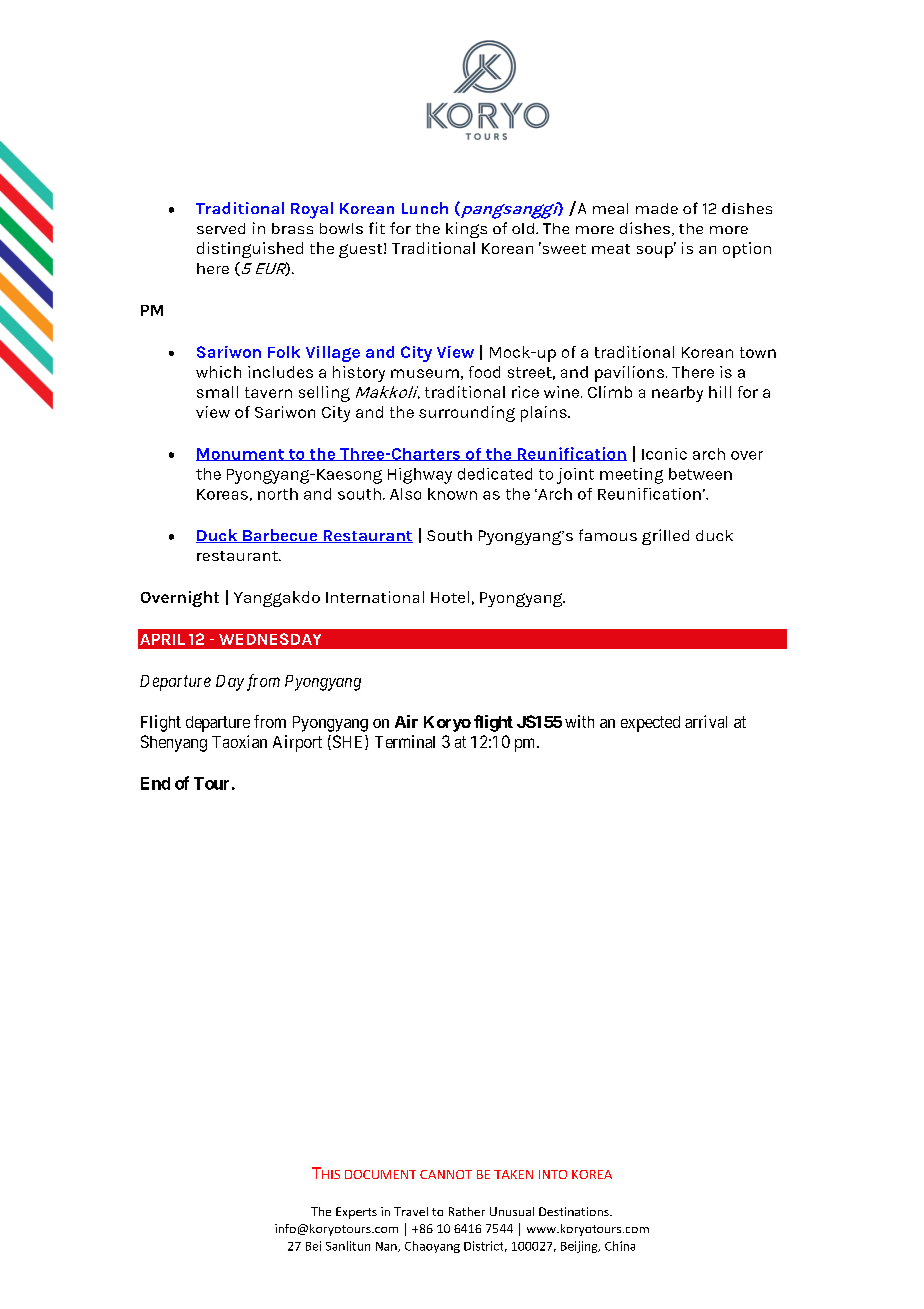 Image resolution: width=924 pixels, height=1309 pixels. What do you see at coordinates (657, 208) in the document?
I see `made` at bounding box center [657, 208].
